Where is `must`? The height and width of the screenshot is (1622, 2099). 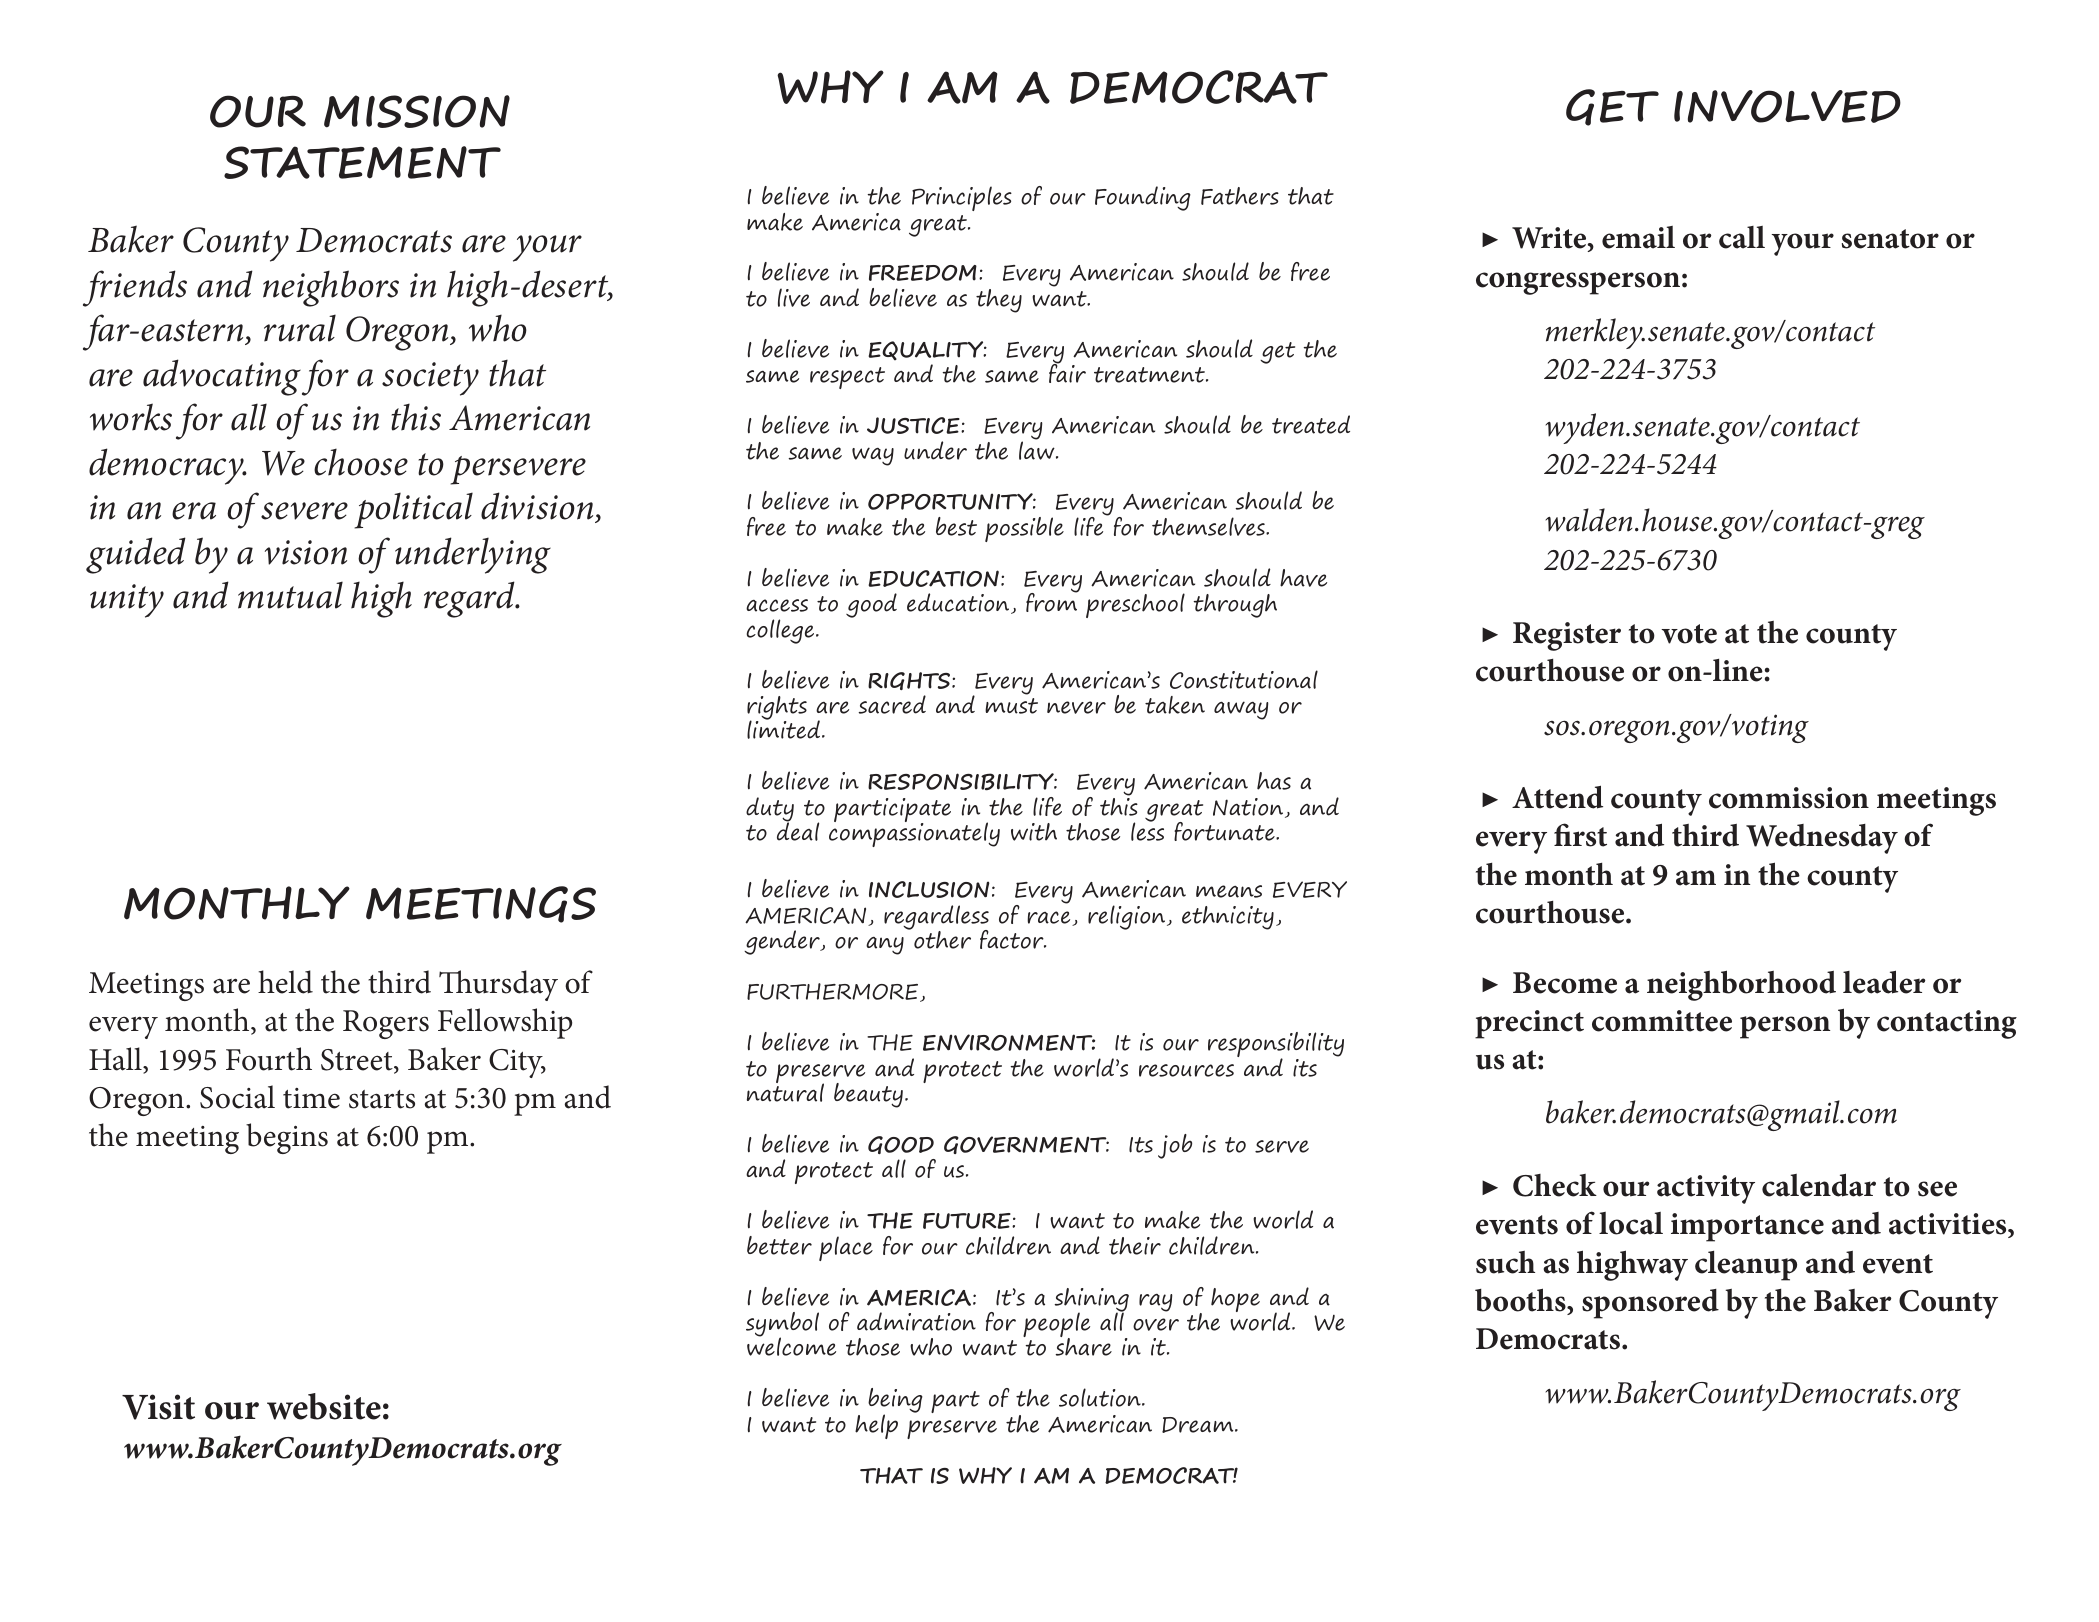
must is located at coordinates (1011, 706).
